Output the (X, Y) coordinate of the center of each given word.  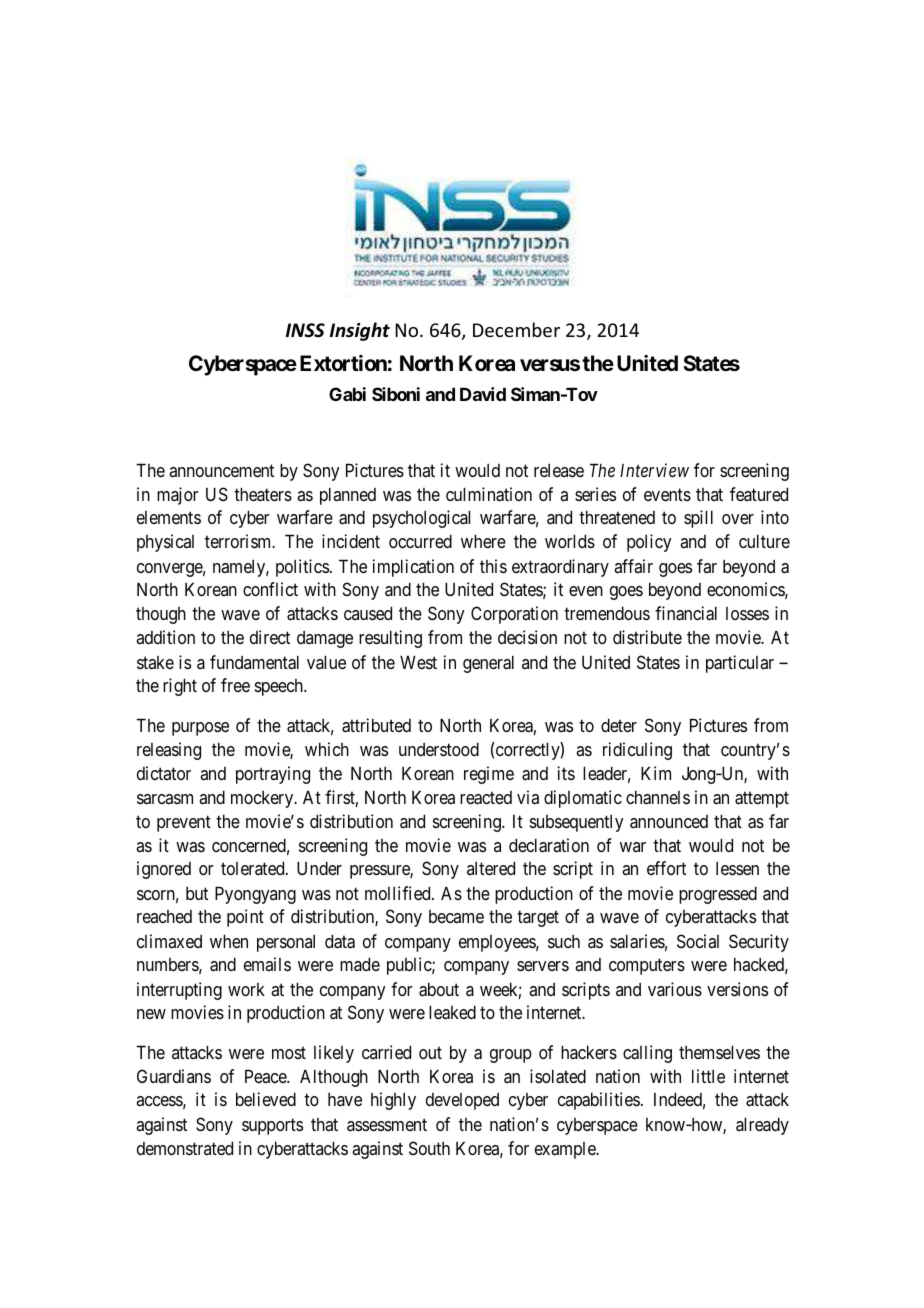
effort (666, 868)
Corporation (514, 615)
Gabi (347, 394)
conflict (270, 589)
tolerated (254, 868)
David (483, 394)
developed (462, 1101)
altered (491, 868)
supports (272, 1126)
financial (686, 613)
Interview (654, 470)
